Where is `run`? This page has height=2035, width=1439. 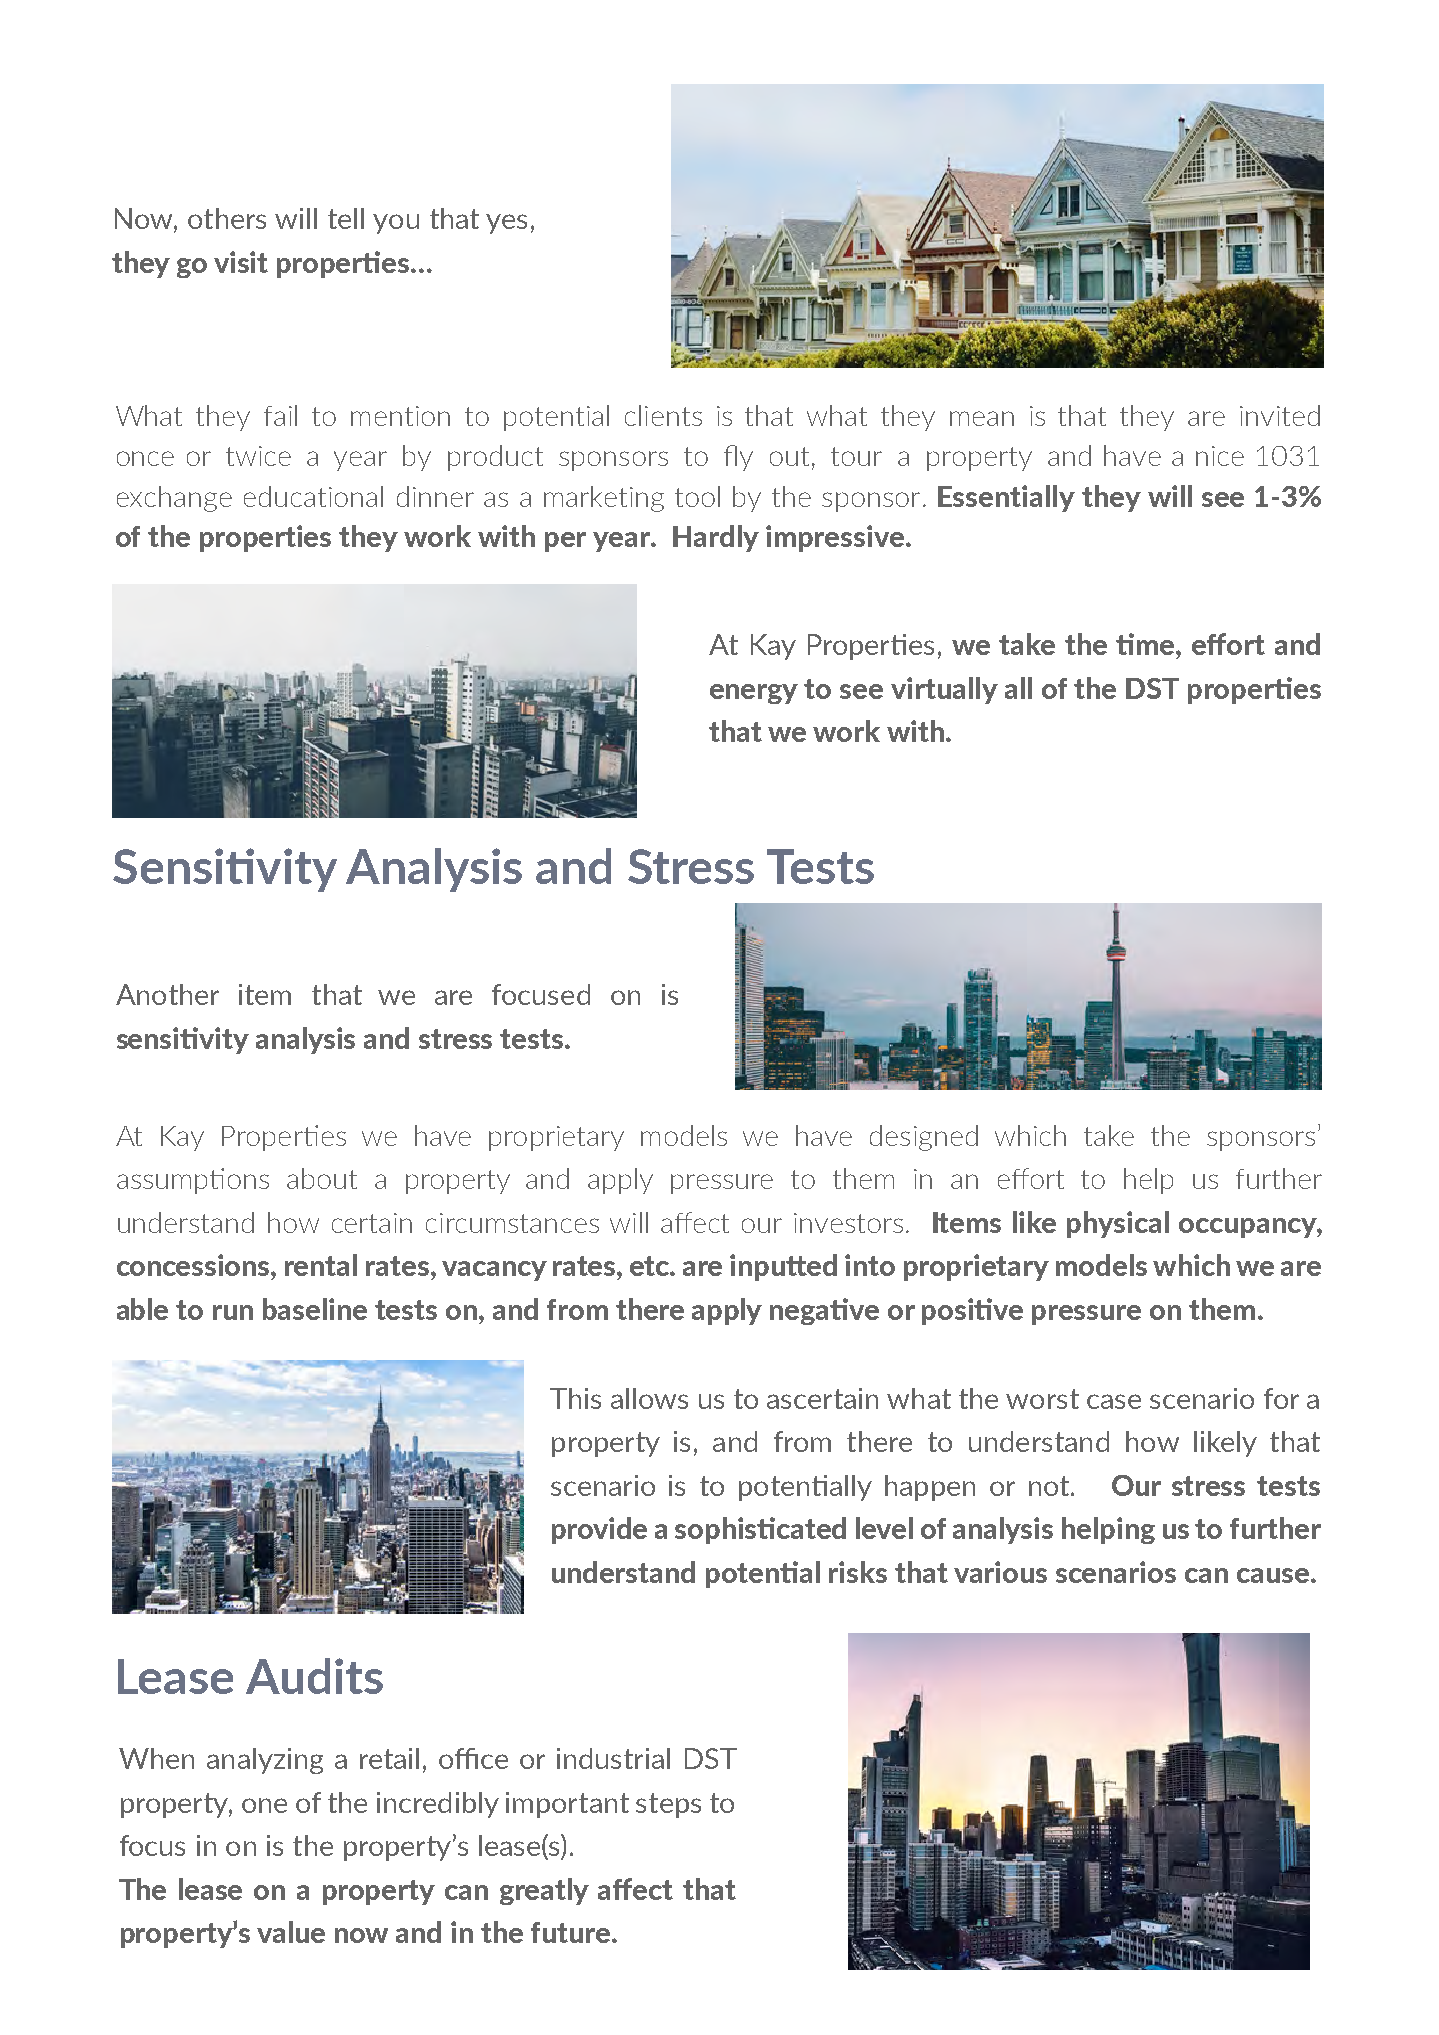 run is located at coordinates (233, 1312).
